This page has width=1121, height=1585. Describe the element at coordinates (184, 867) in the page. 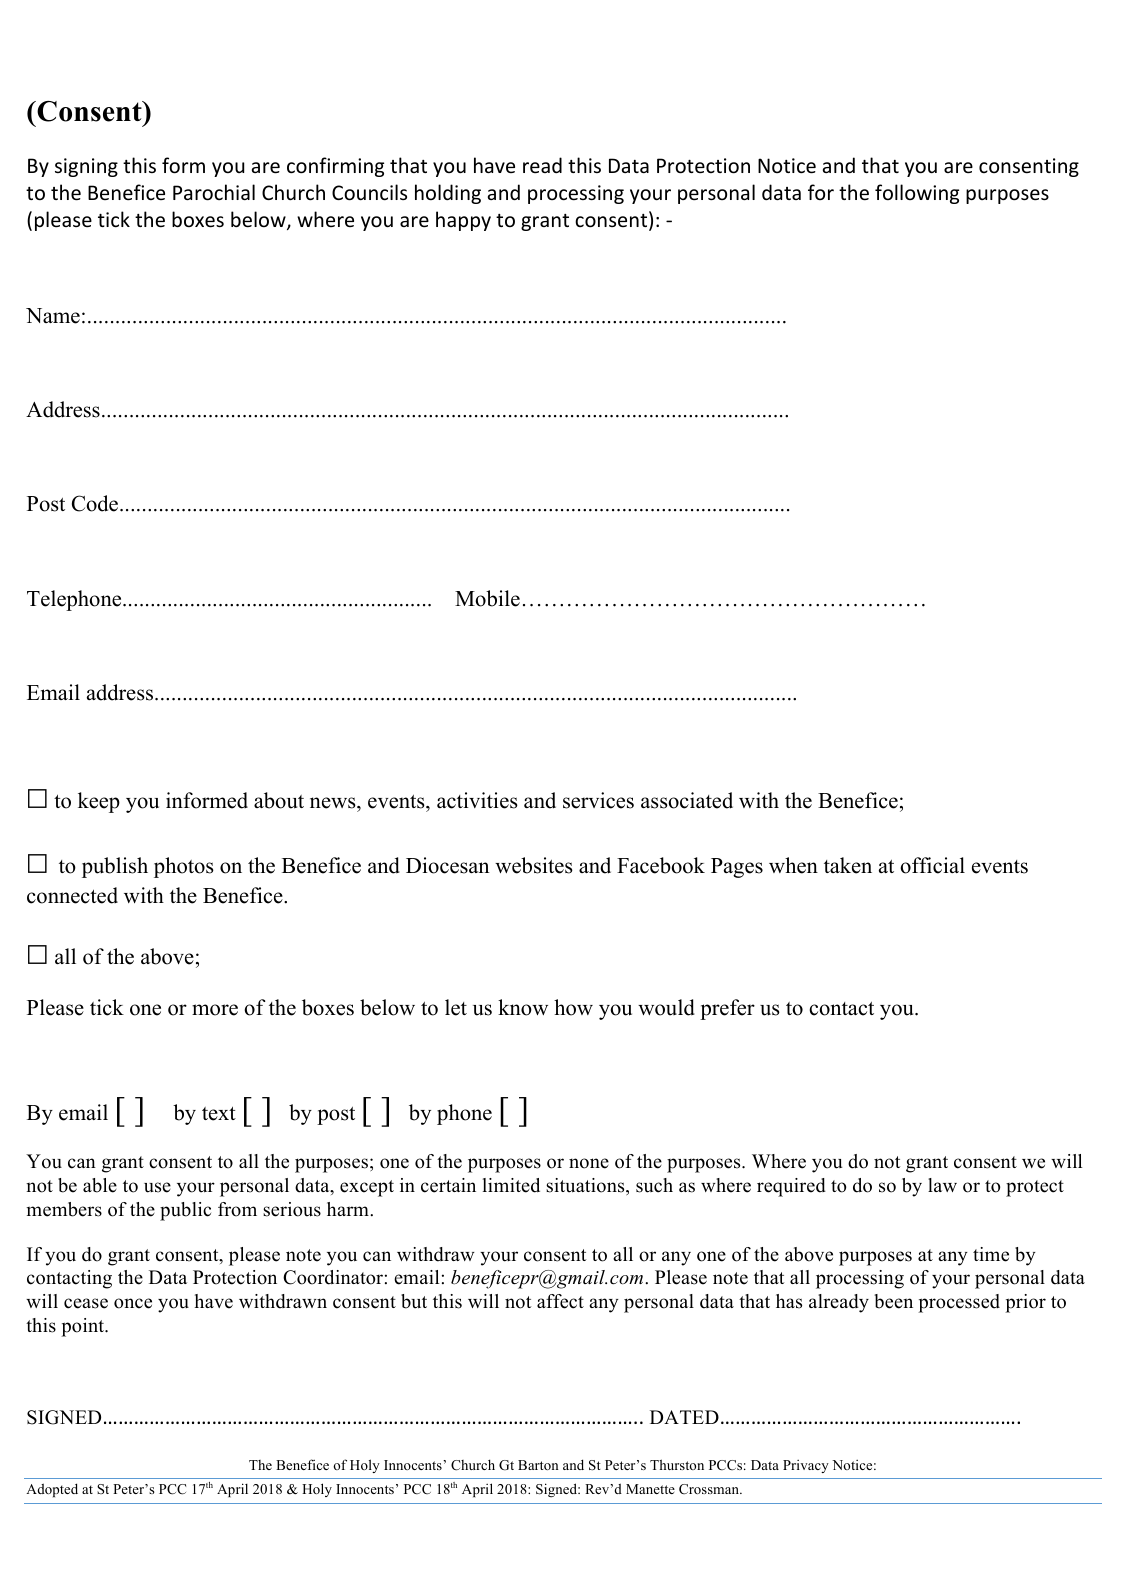

I see `photos` at that location.
